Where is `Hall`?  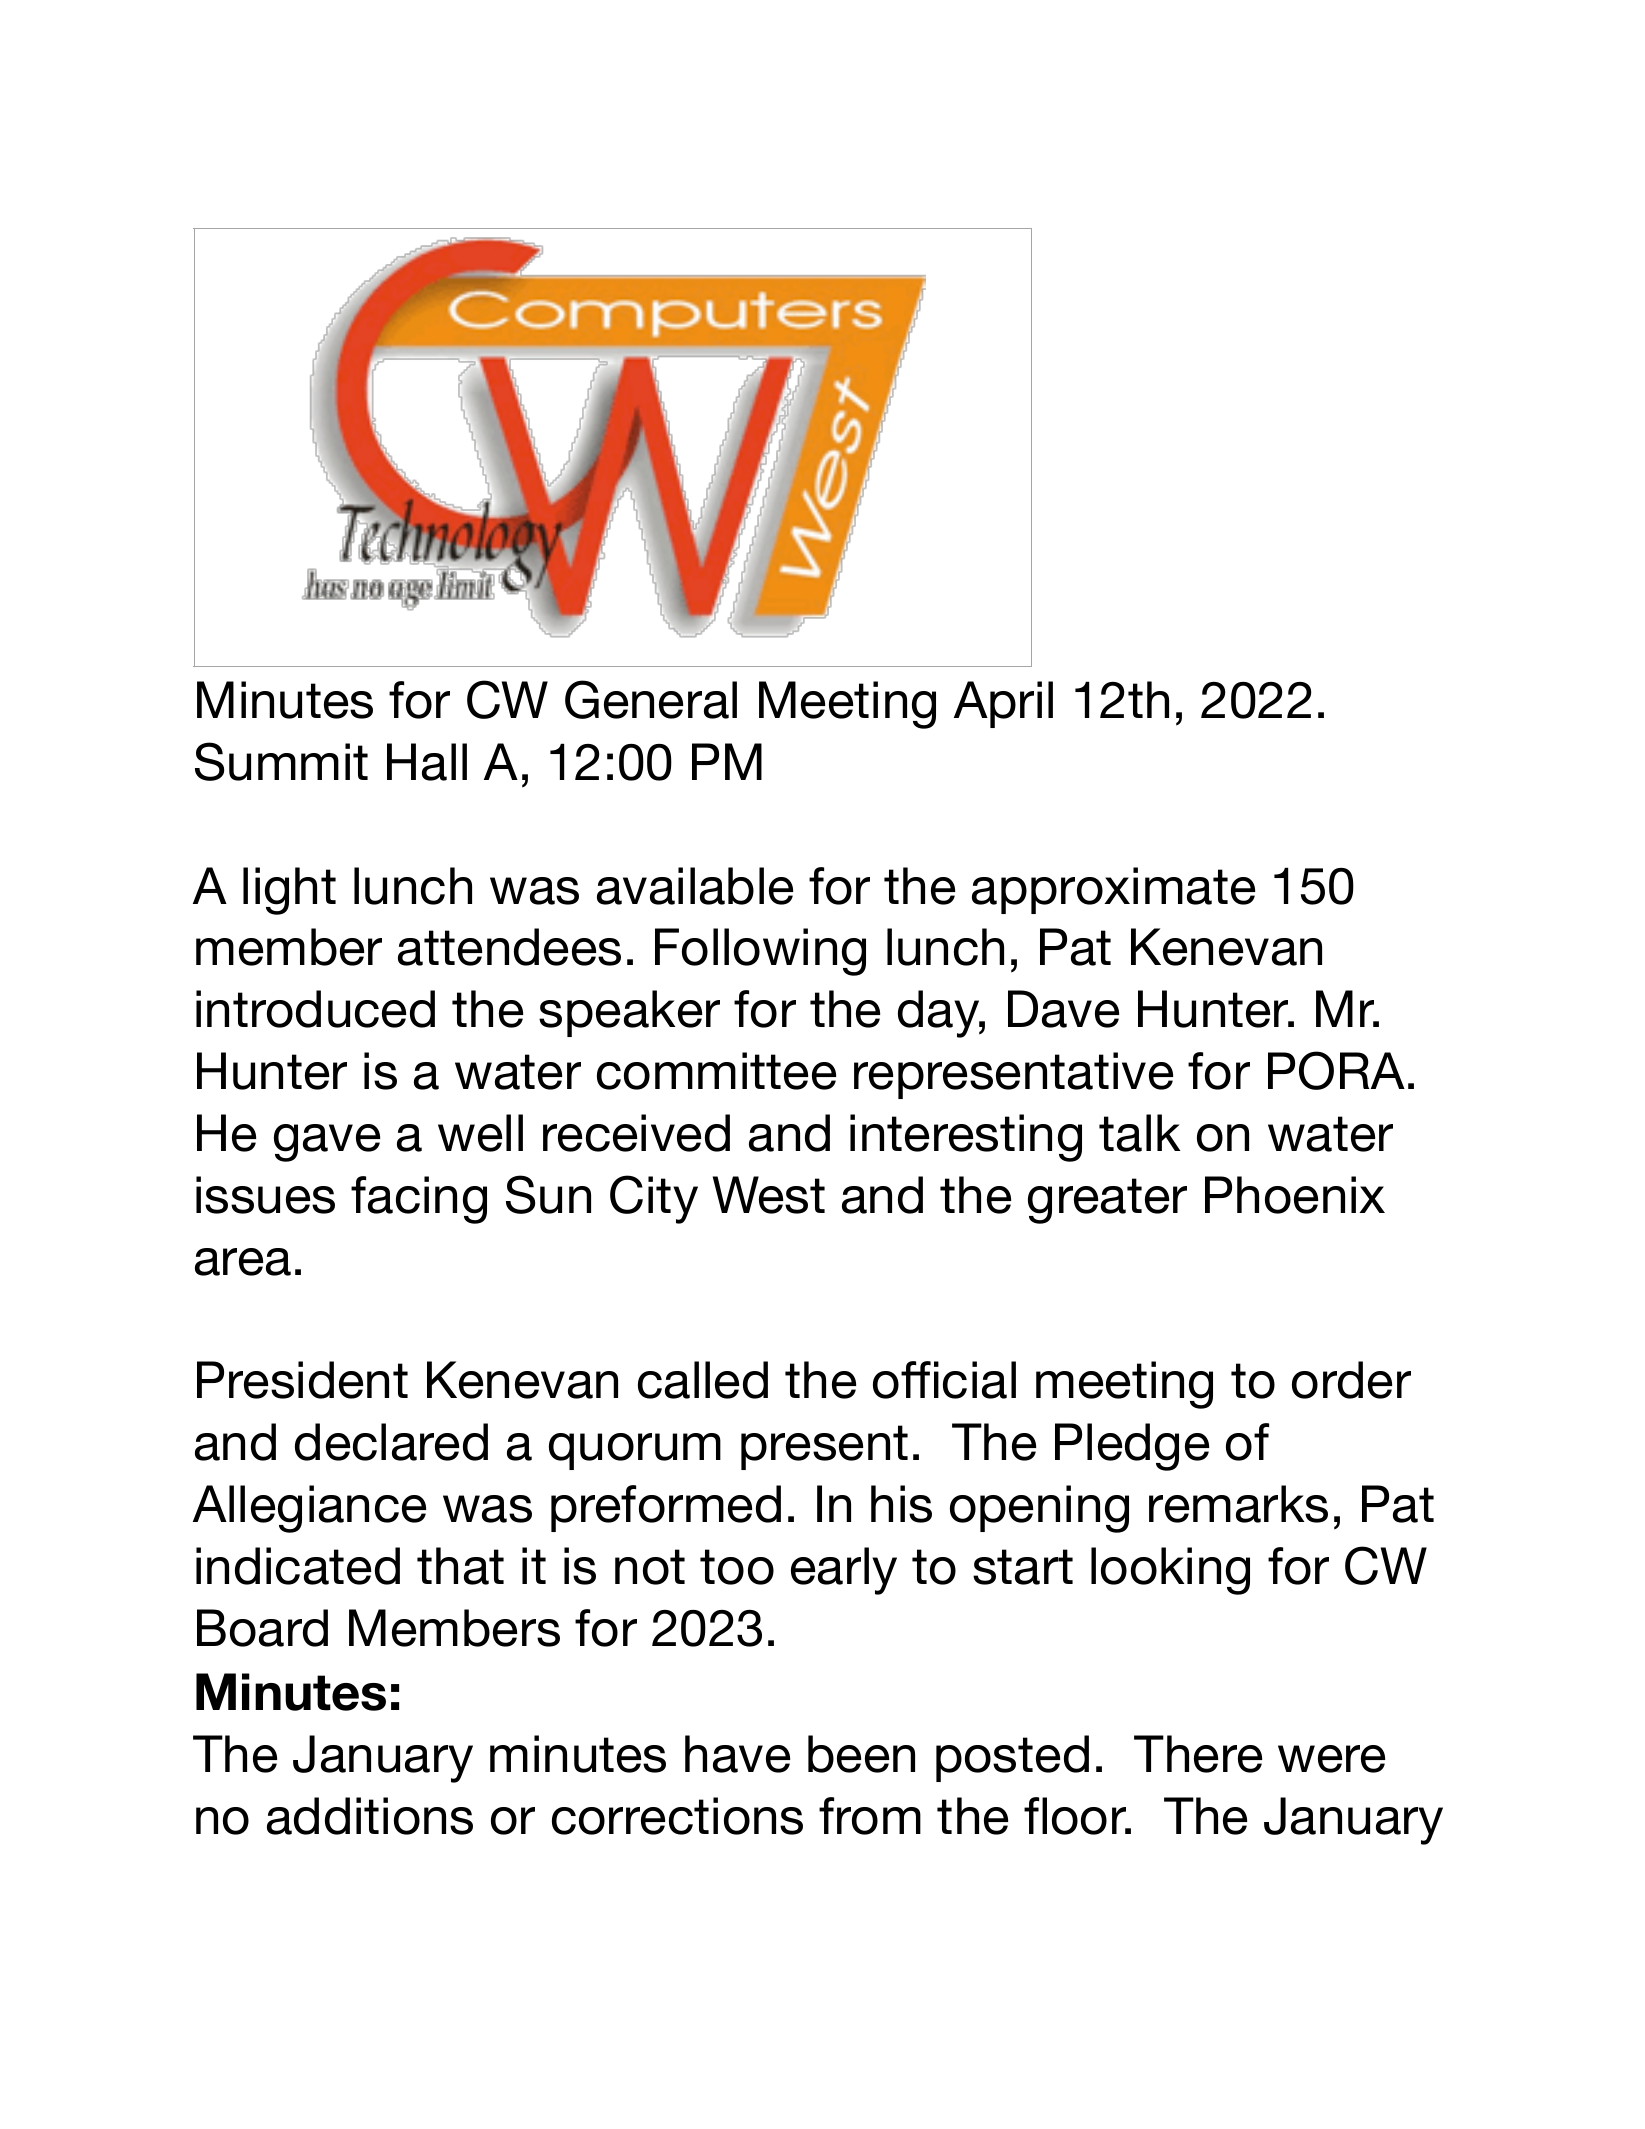 Hall is located at coordinates (427, 762).
